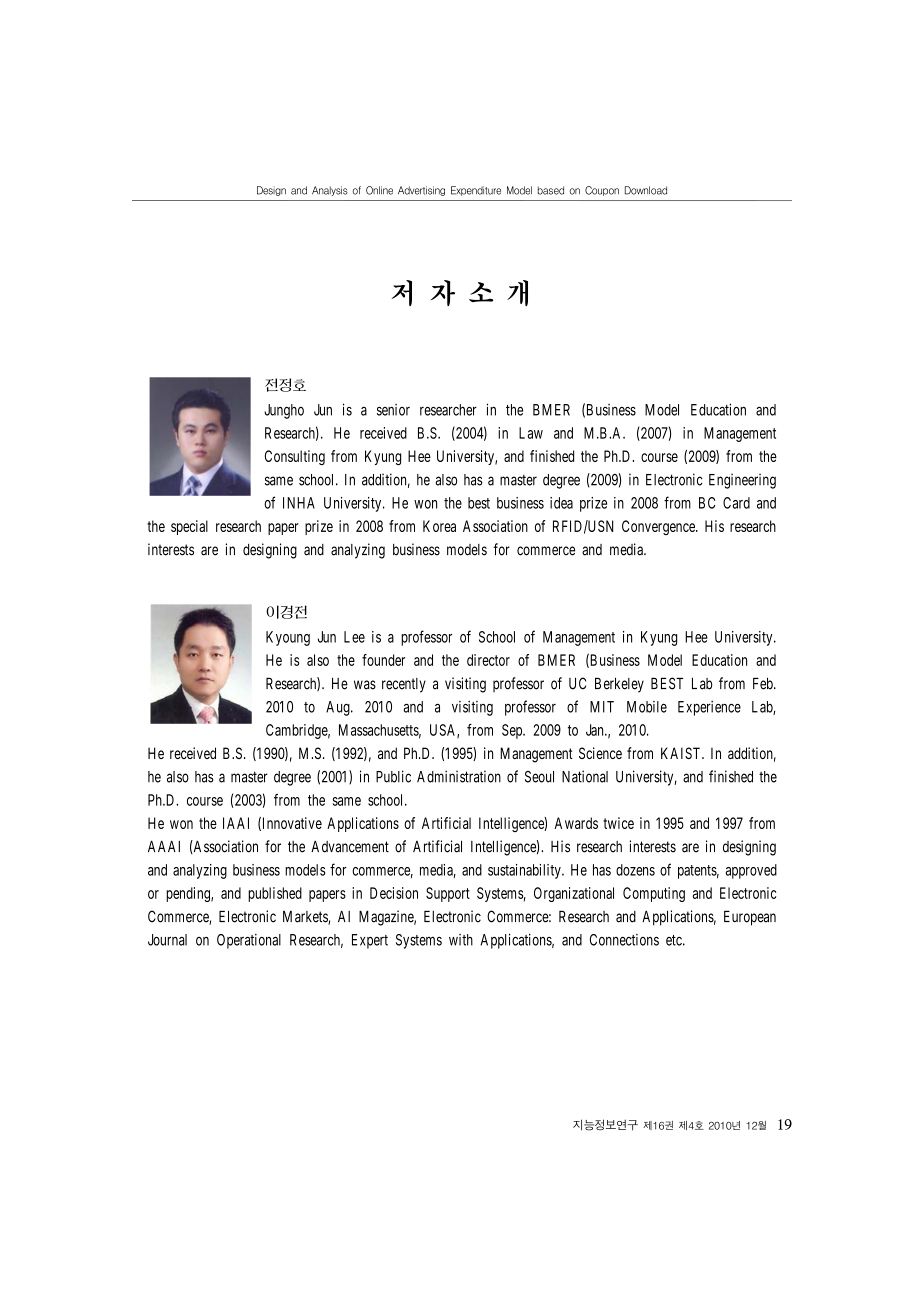 This screenshot has height=1308, width=924. I want to click on Analysis, so click(330, 191).
